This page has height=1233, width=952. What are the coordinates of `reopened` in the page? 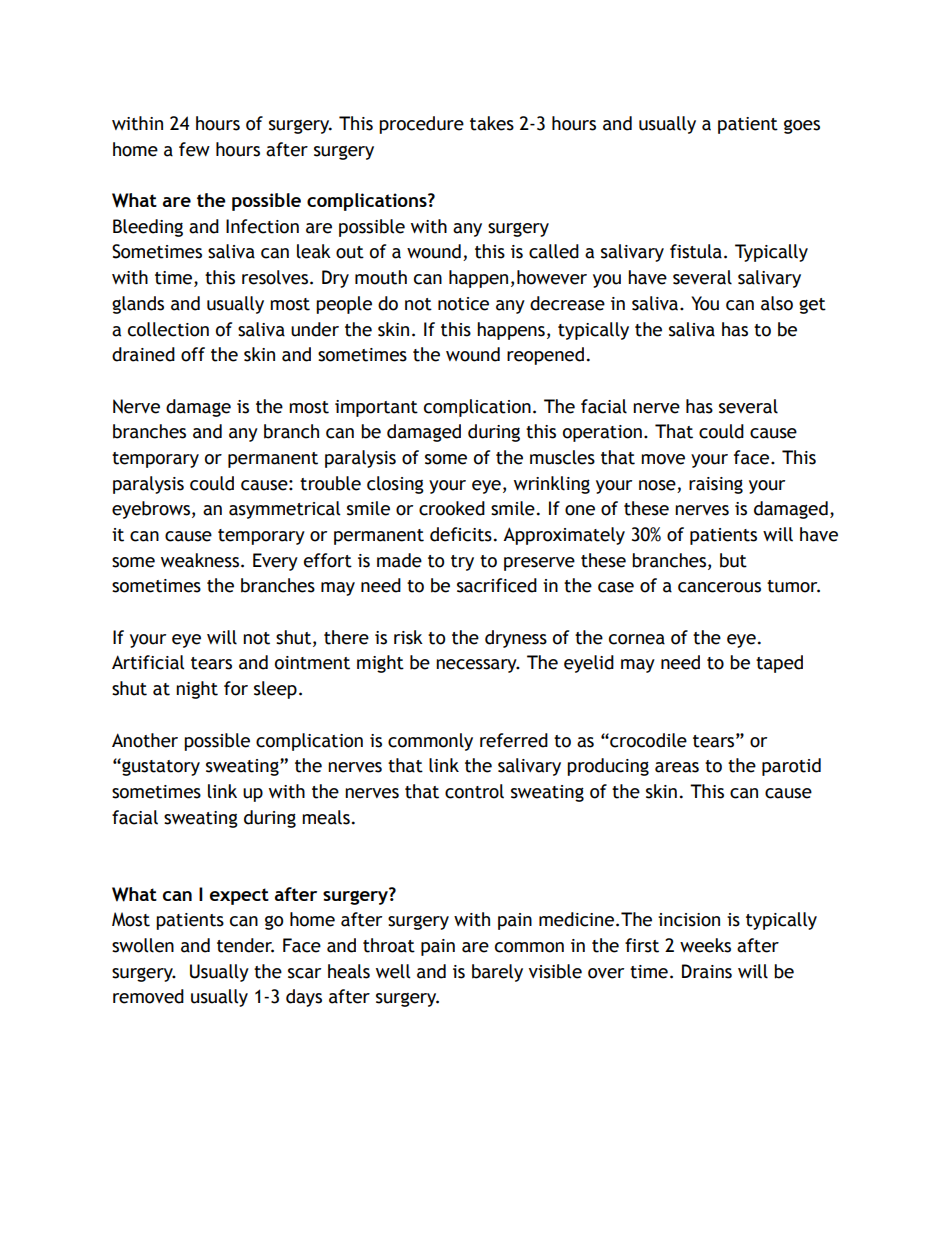 It's located at (545, 356).
